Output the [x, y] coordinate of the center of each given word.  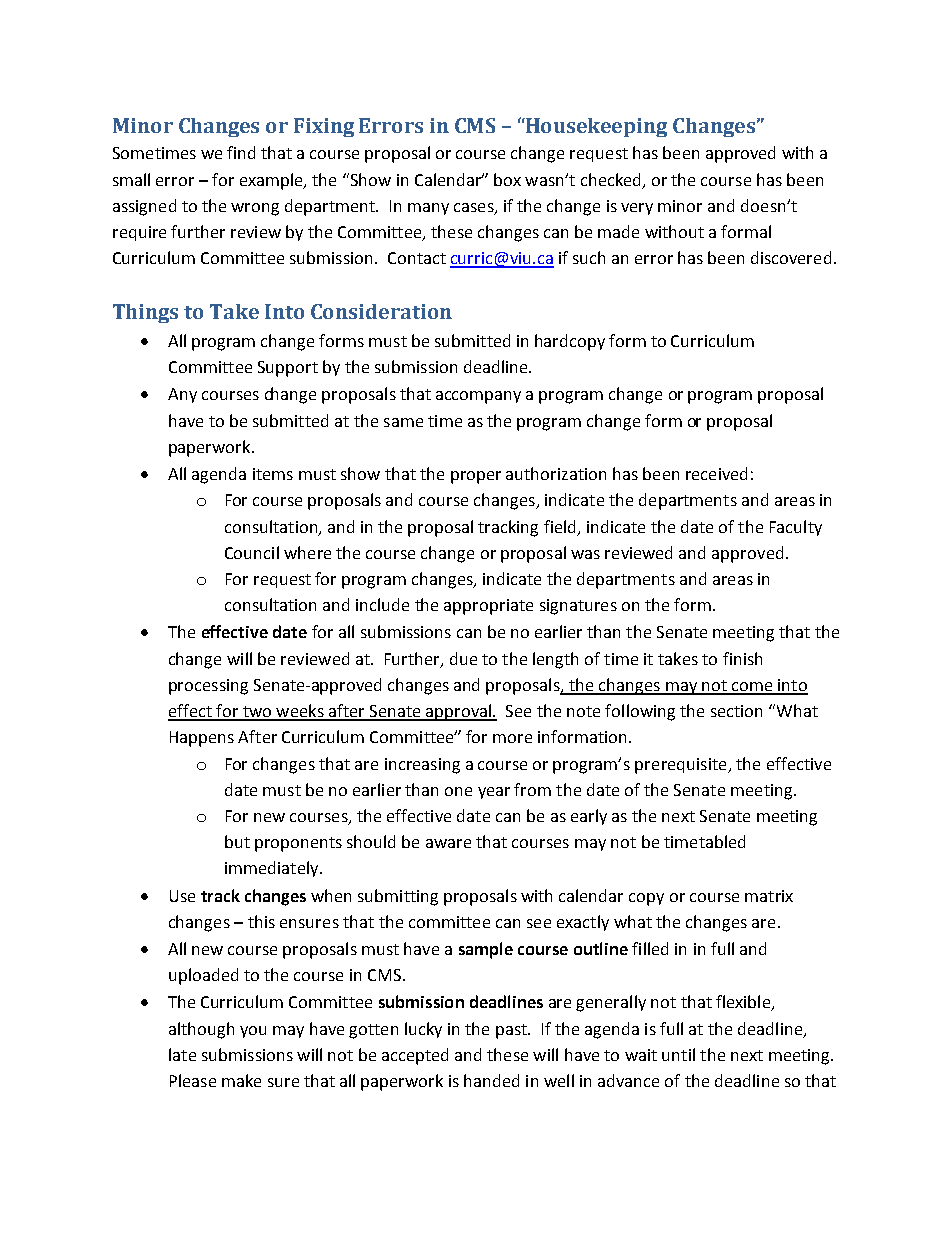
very [637, 209]
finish [742, 658]
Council [252, 552]
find [241, 152]
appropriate [488, 607]
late [182, 1054]
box [507, 179]
